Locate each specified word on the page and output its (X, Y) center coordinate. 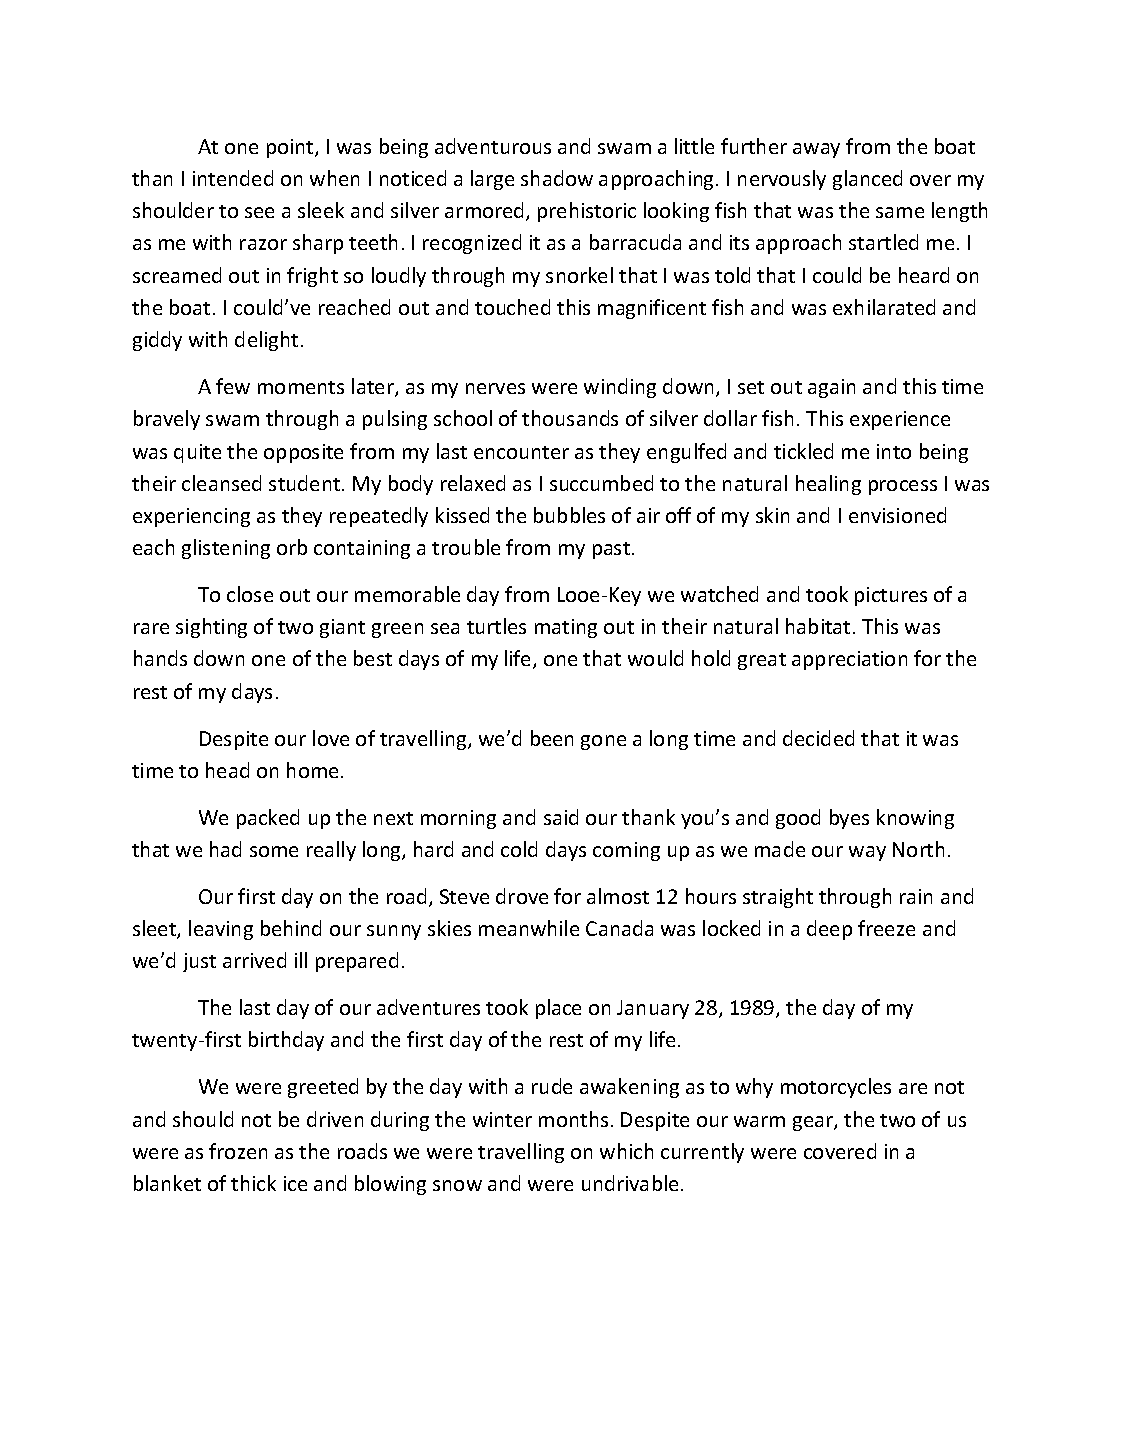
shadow (557, 178)
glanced (867, 180)
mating (566, 628)
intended (233, 178)
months (573, 1119)
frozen (238, 1151)
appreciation (849, 660)
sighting (211, 628)
